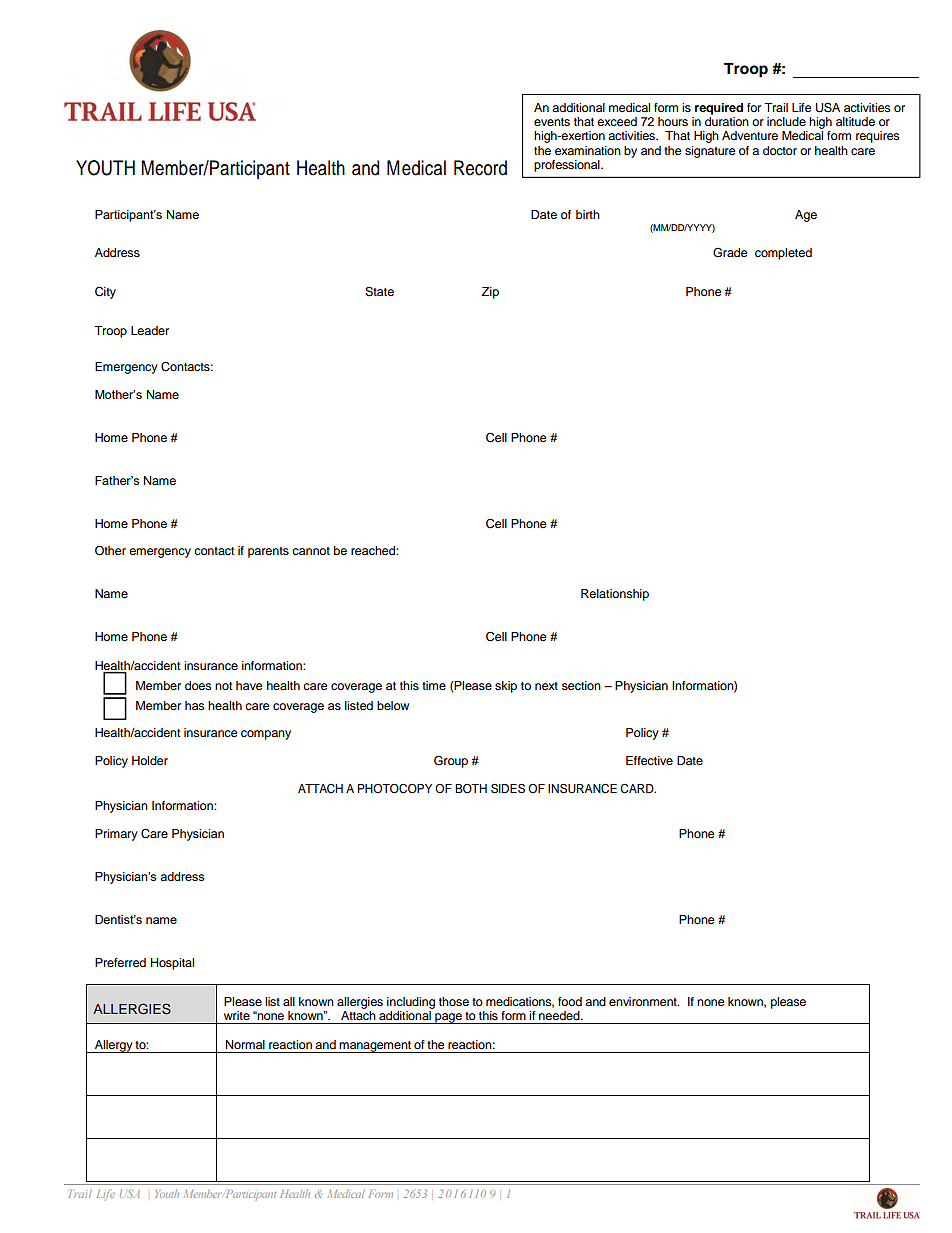  What do you see at coordinates (615, 595) in the screenshot?
I see `Relationship` at bounding box center [615, 595].
